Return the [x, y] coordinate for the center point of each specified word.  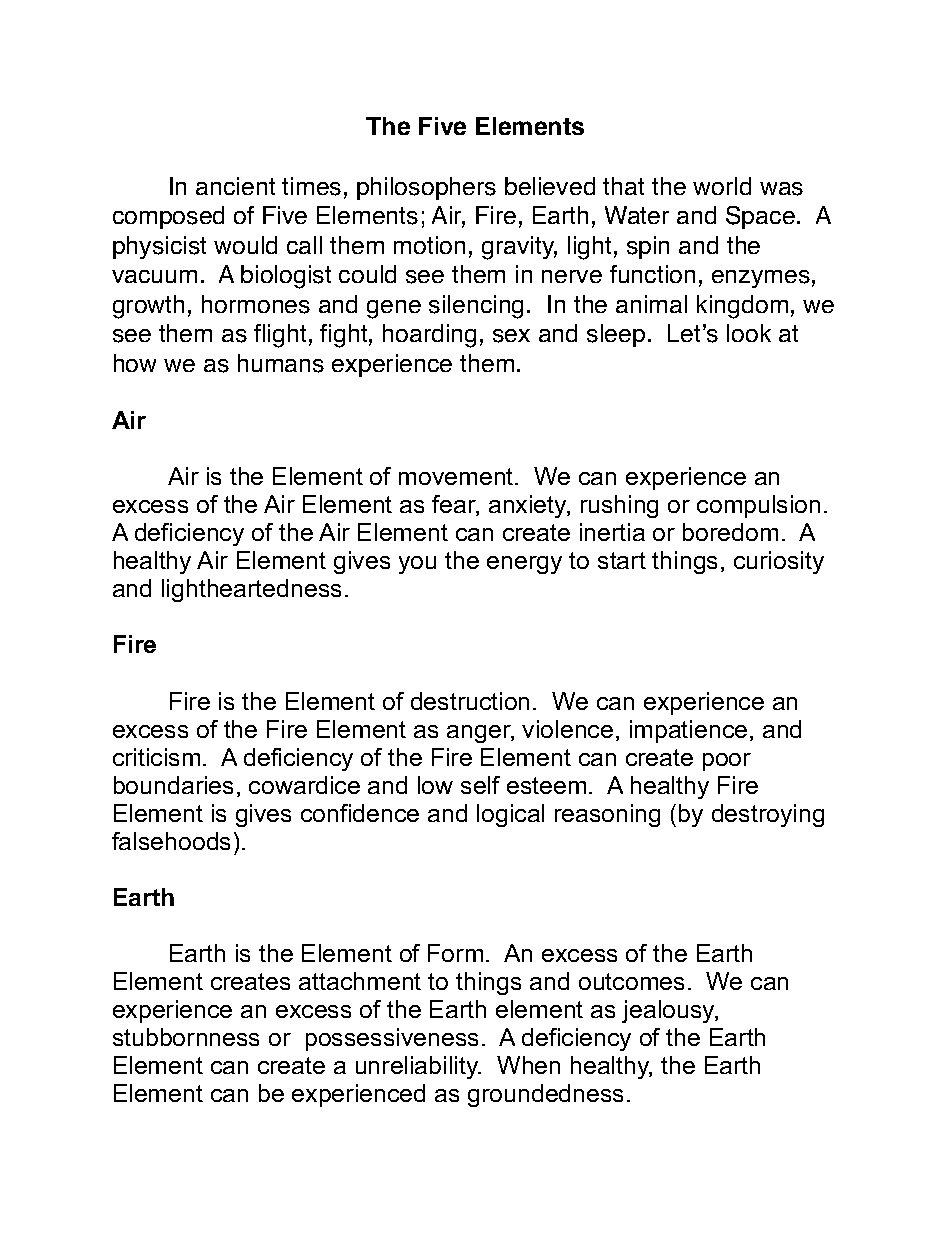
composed [168, 217]
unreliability [418, 1067]
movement [457, 476]
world [722, 186]
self [480, 785]
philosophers [426, 188]
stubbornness [186, 1037]
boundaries [173, 785]
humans [281, 363]
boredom [730, 532]
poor [727, 762]
